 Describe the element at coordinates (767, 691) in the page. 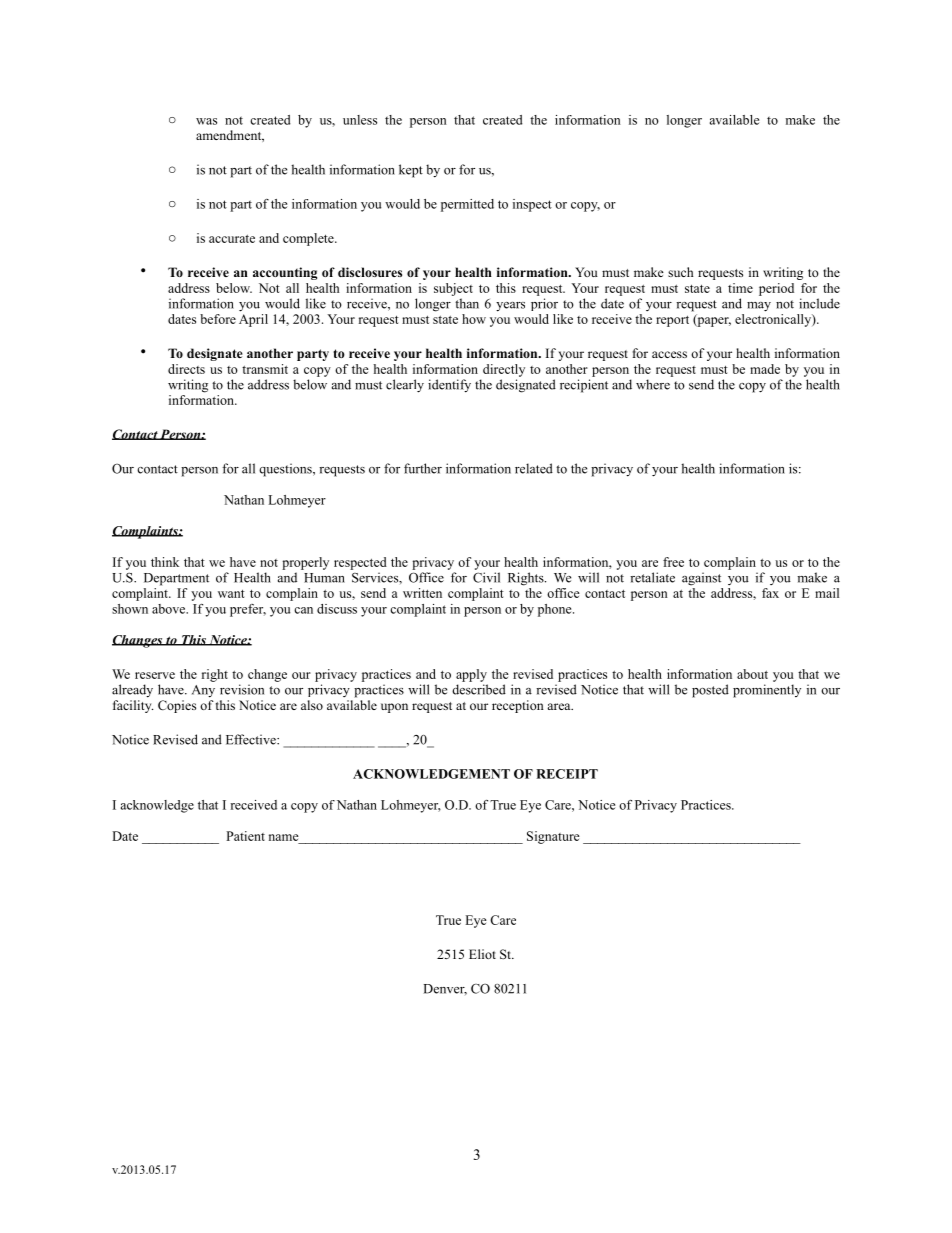

I see `prominently` at that location.
